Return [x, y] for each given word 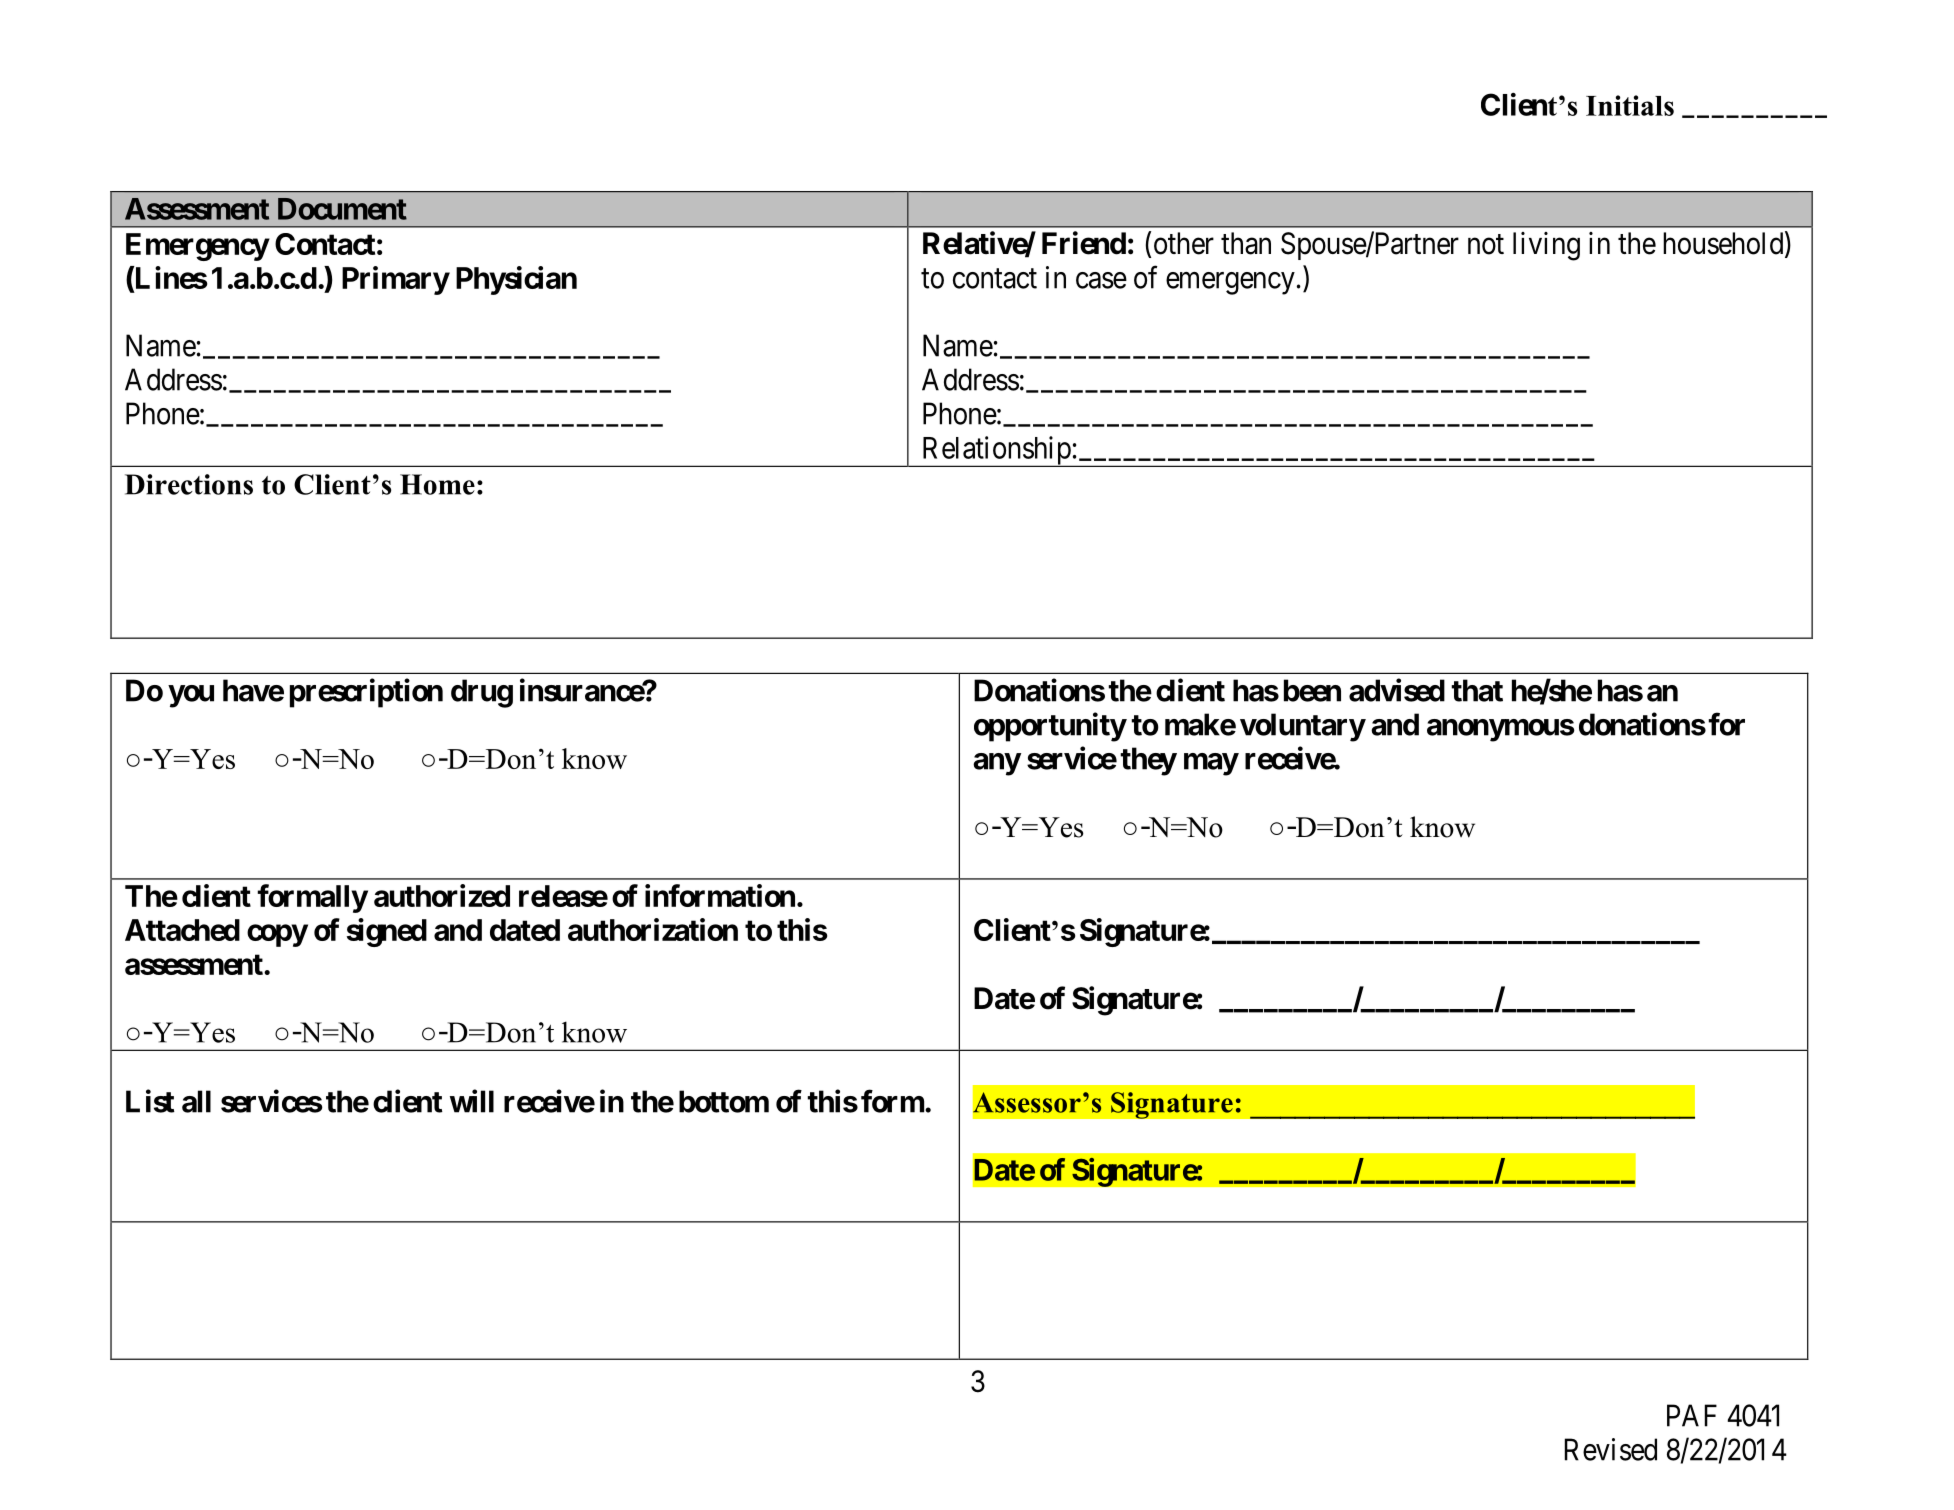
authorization [653, 929]
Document [342, 209]
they [1148, 761]
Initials [1630, 105]
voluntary [1302, 727]
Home [437, 484]
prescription [366, 693]
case [1101, 280]
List [150, 1101]
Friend [1084, 243]
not [1486, 244]
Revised [1611, 1449]
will [472, 1101]
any [997, 764]
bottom [724, 1101]
